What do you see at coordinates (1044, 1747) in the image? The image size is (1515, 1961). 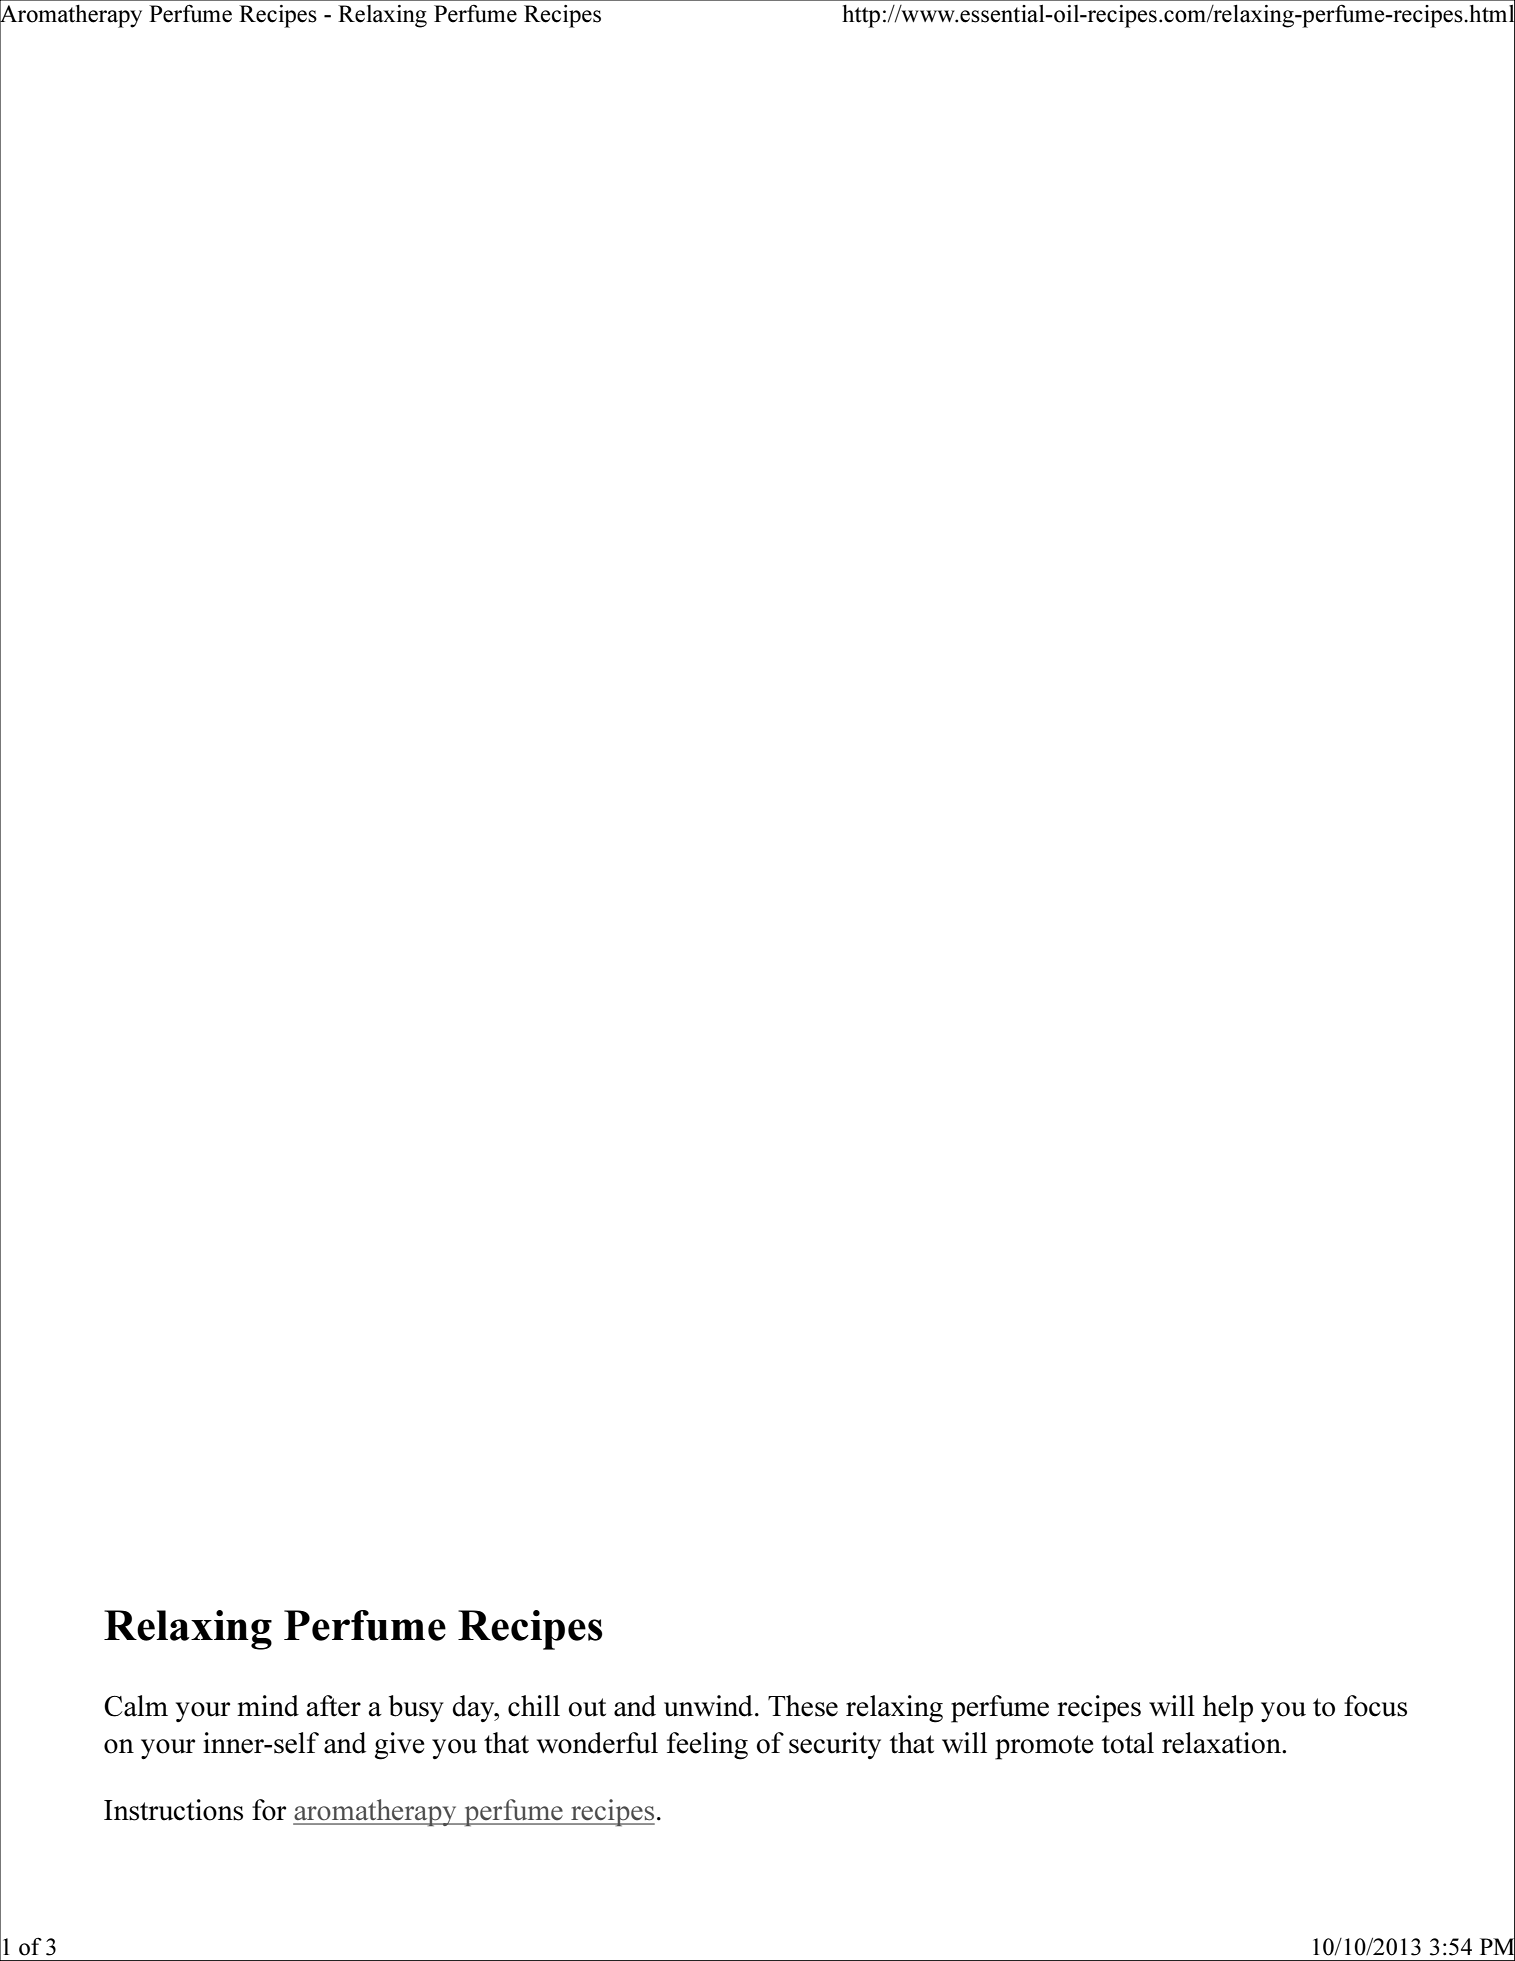 I see `promote` at bounding box center [1044, 1747].
